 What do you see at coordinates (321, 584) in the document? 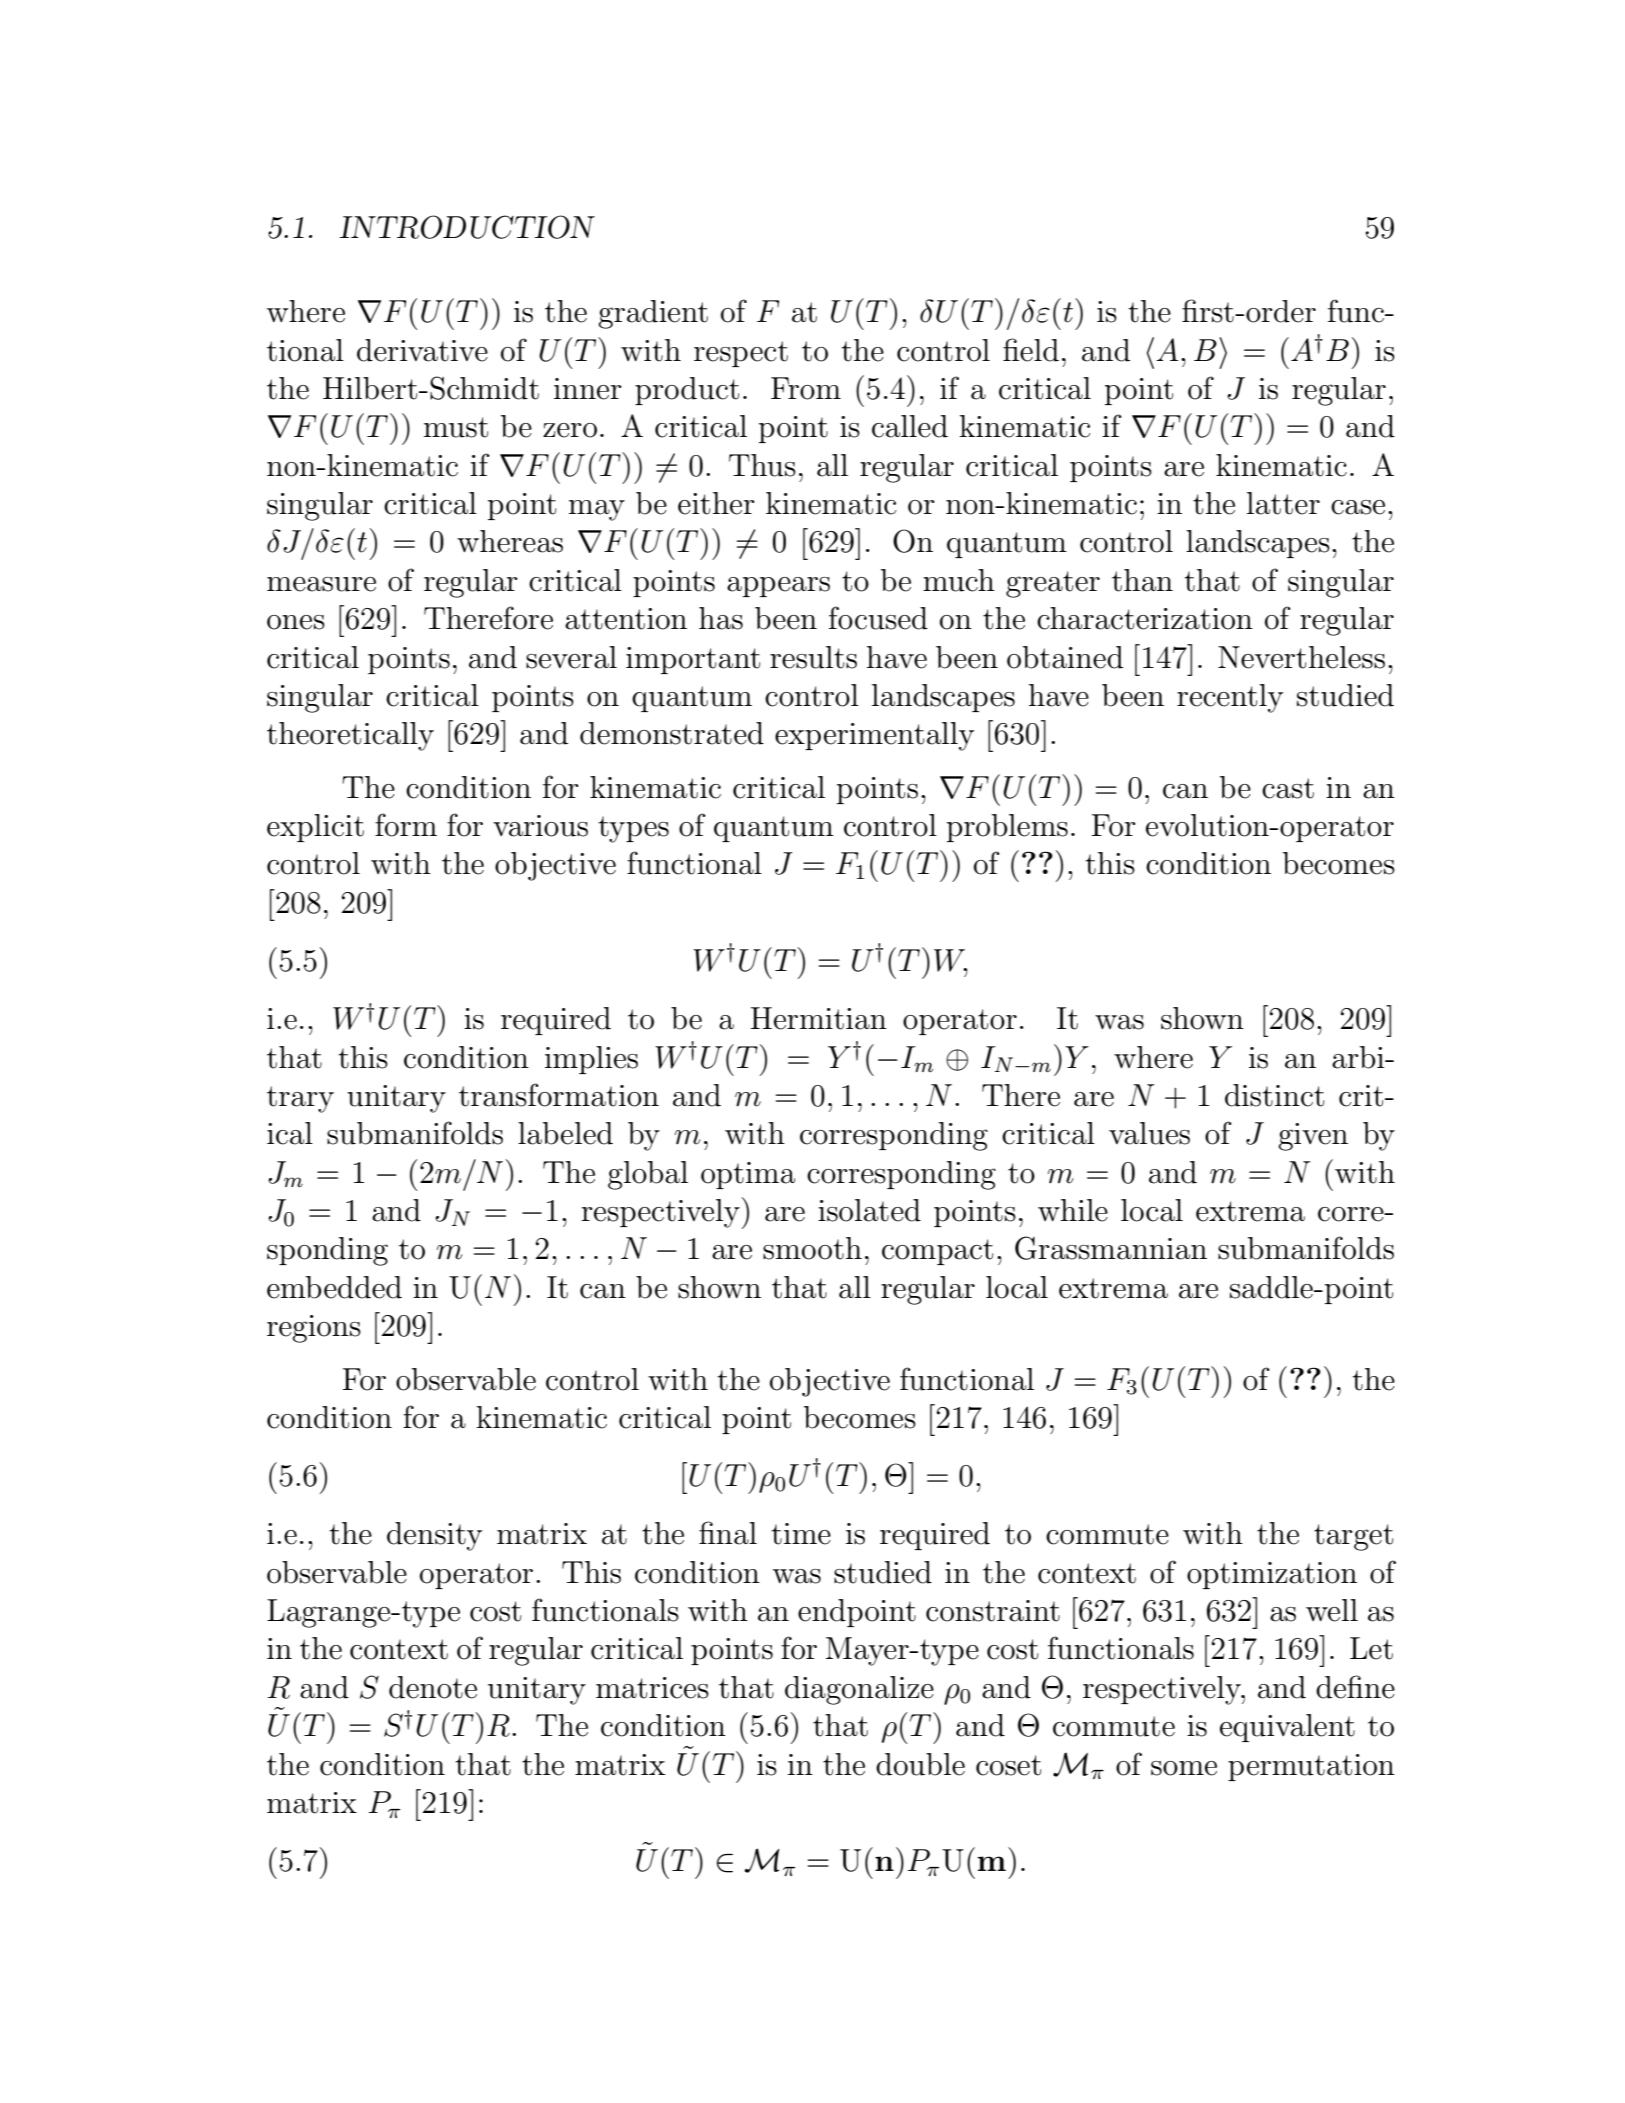
I see `measure` at bounding box center [321, 584].
